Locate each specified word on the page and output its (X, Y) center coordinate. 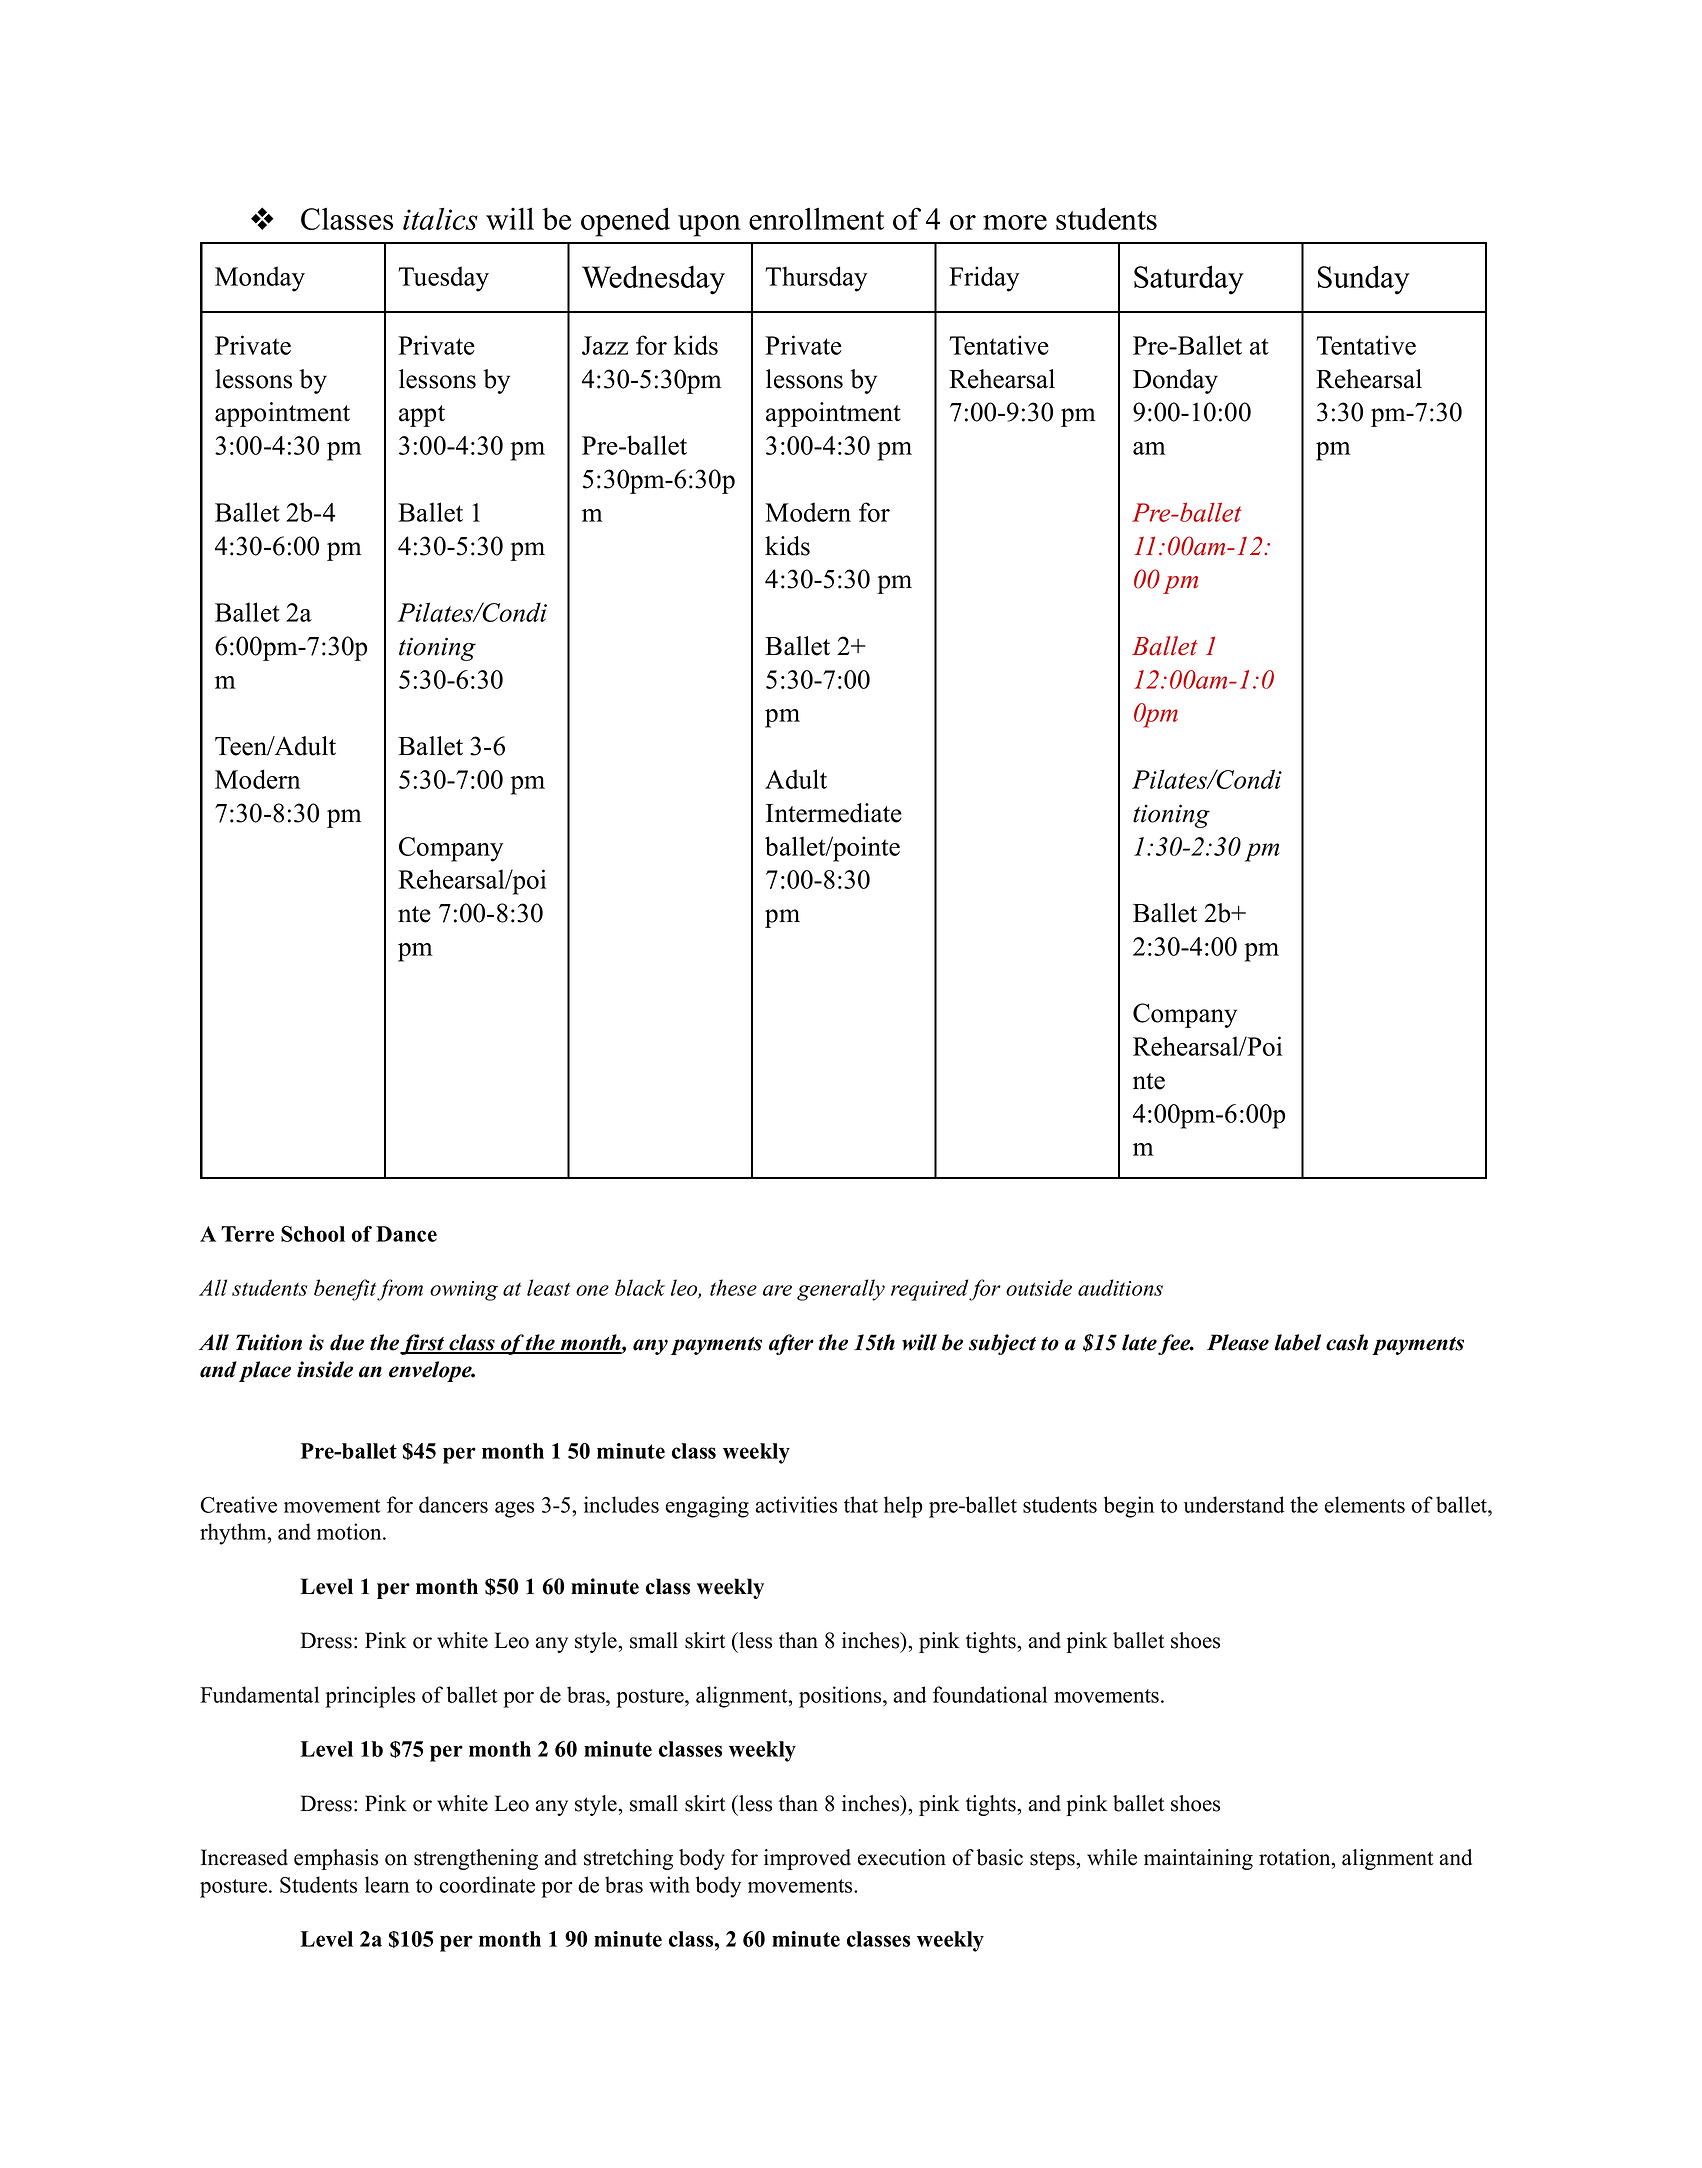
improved (807, 1859)
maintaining (1198, 1859)
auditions (1120, 1287)
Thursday (816, 279)
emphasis (336, 1859)
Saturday (1189, 280)
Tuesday (443, 279)
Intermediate (834, 813)
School (313, 1234)
